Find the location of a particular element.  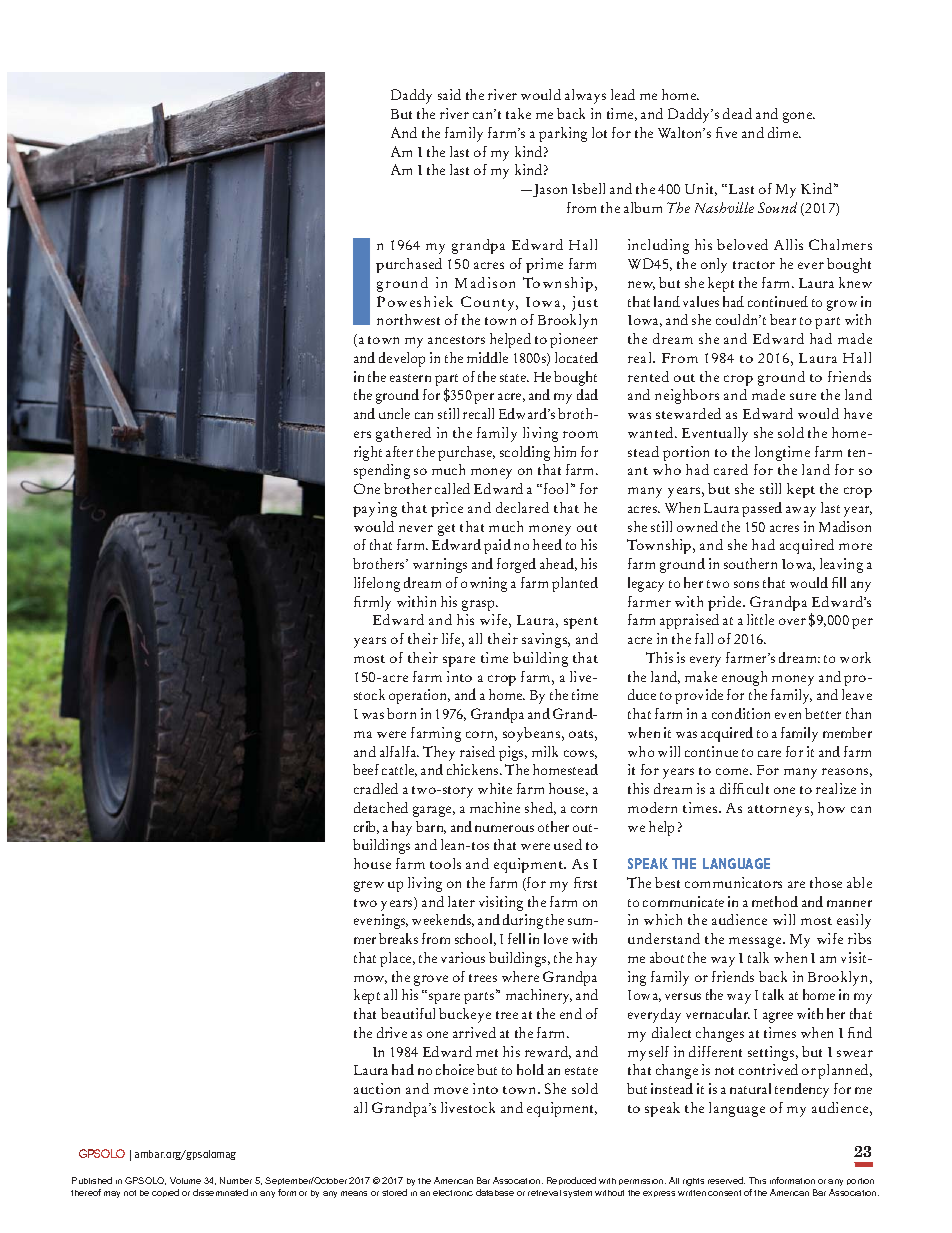

recall is located at coordinates (478, 413).
